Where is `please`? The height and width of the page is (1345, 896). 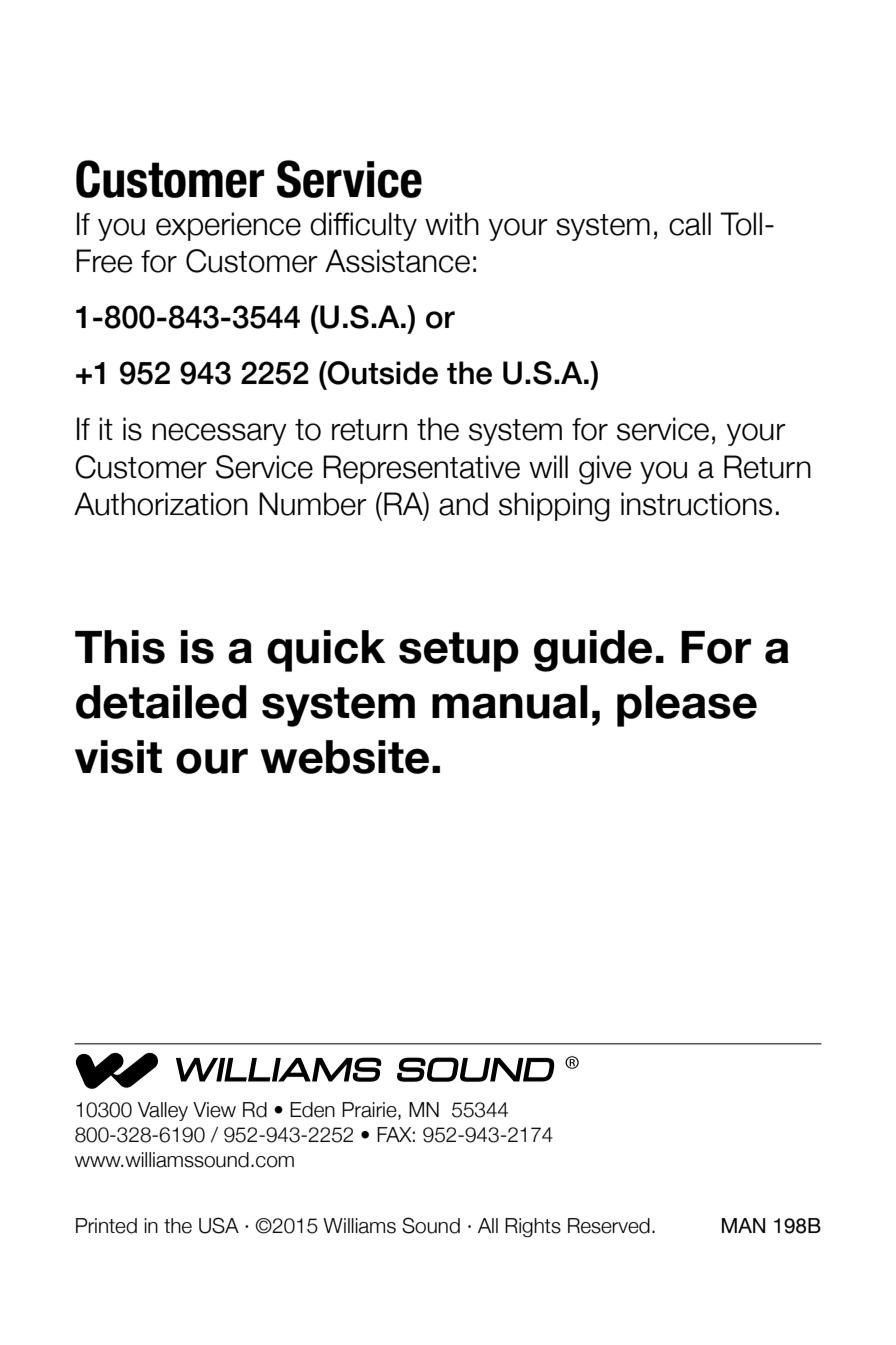 please is located at coordinates (687, 706).
